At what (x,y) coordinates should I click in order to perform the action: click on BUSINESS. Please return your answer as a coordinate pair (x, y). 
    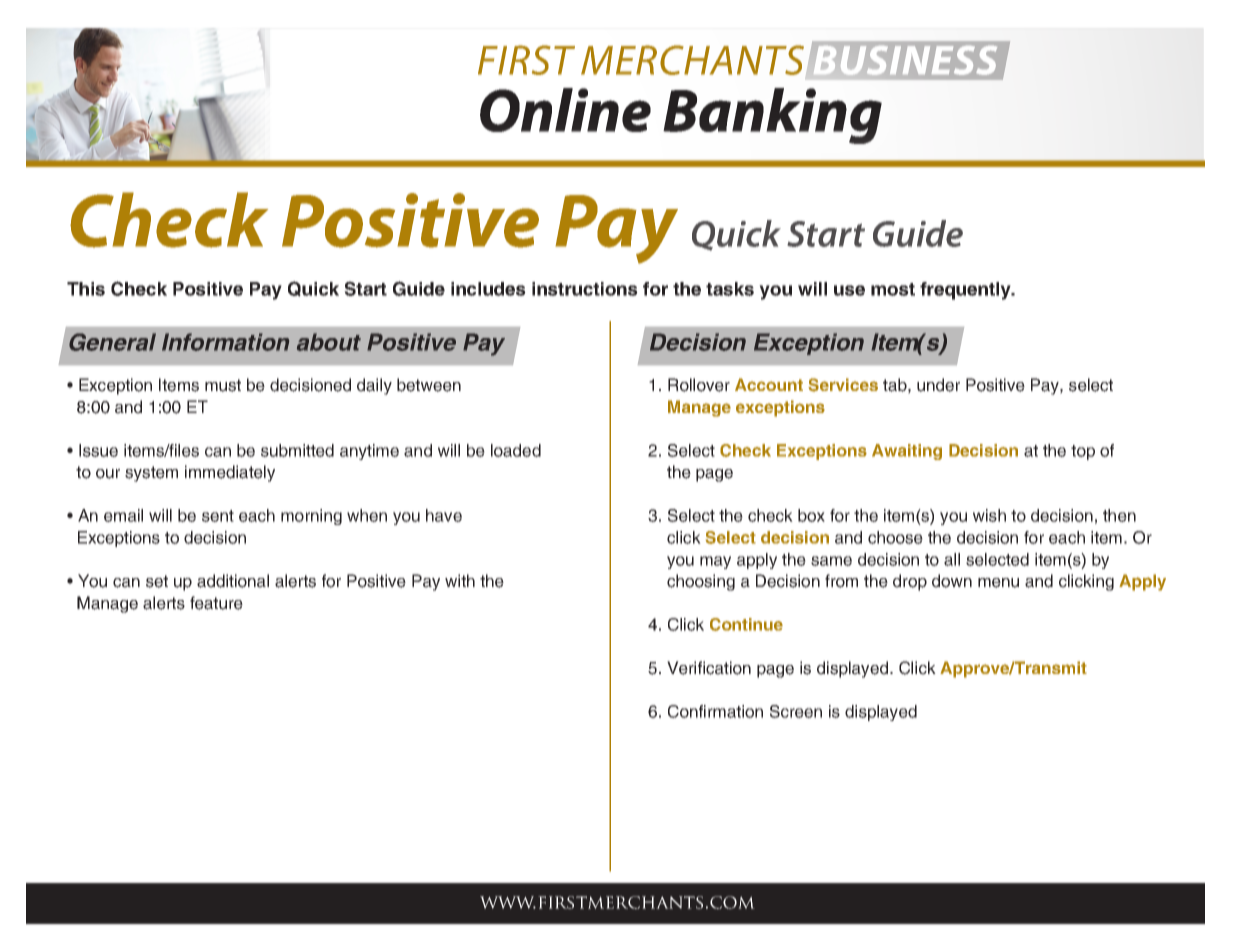
    Looking at the image, I should click on (904, 59).
